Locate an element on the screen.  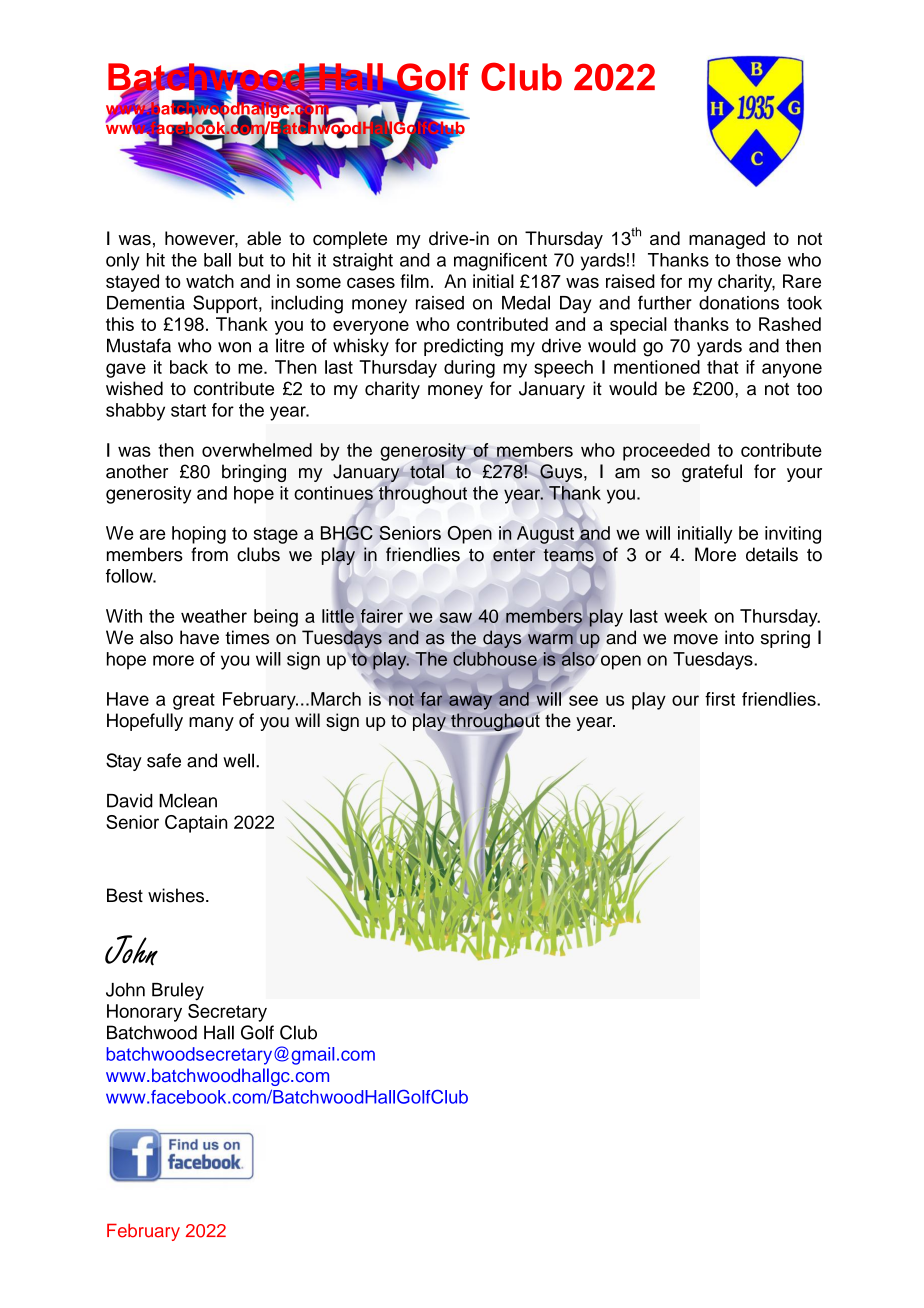
total is located at coordinates (427, 471).
